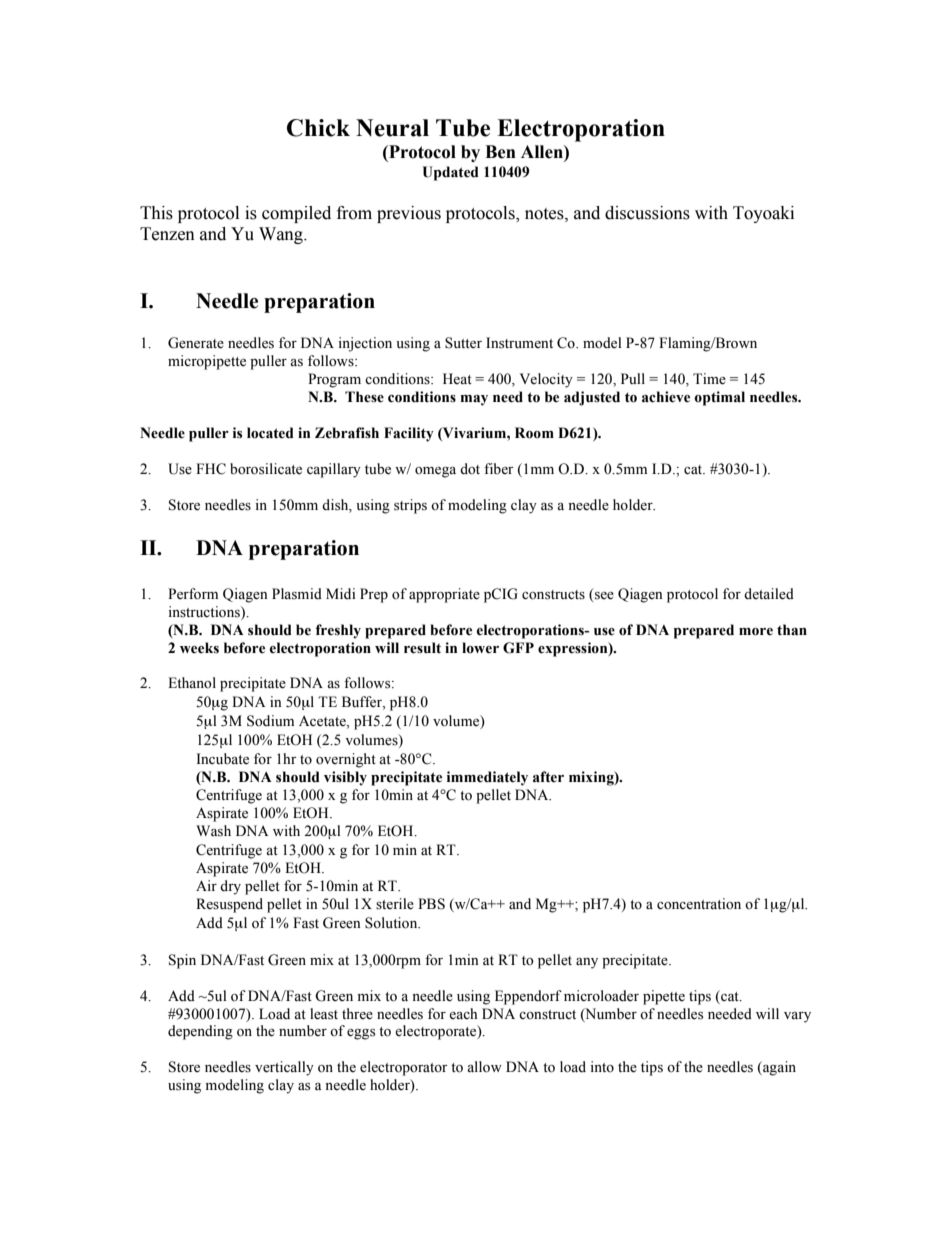 The height and width of the page is (1233, 952). What do you see at coordinates (500, 152) in the page?
I see `Ben` at bounding box center [500, 152].
